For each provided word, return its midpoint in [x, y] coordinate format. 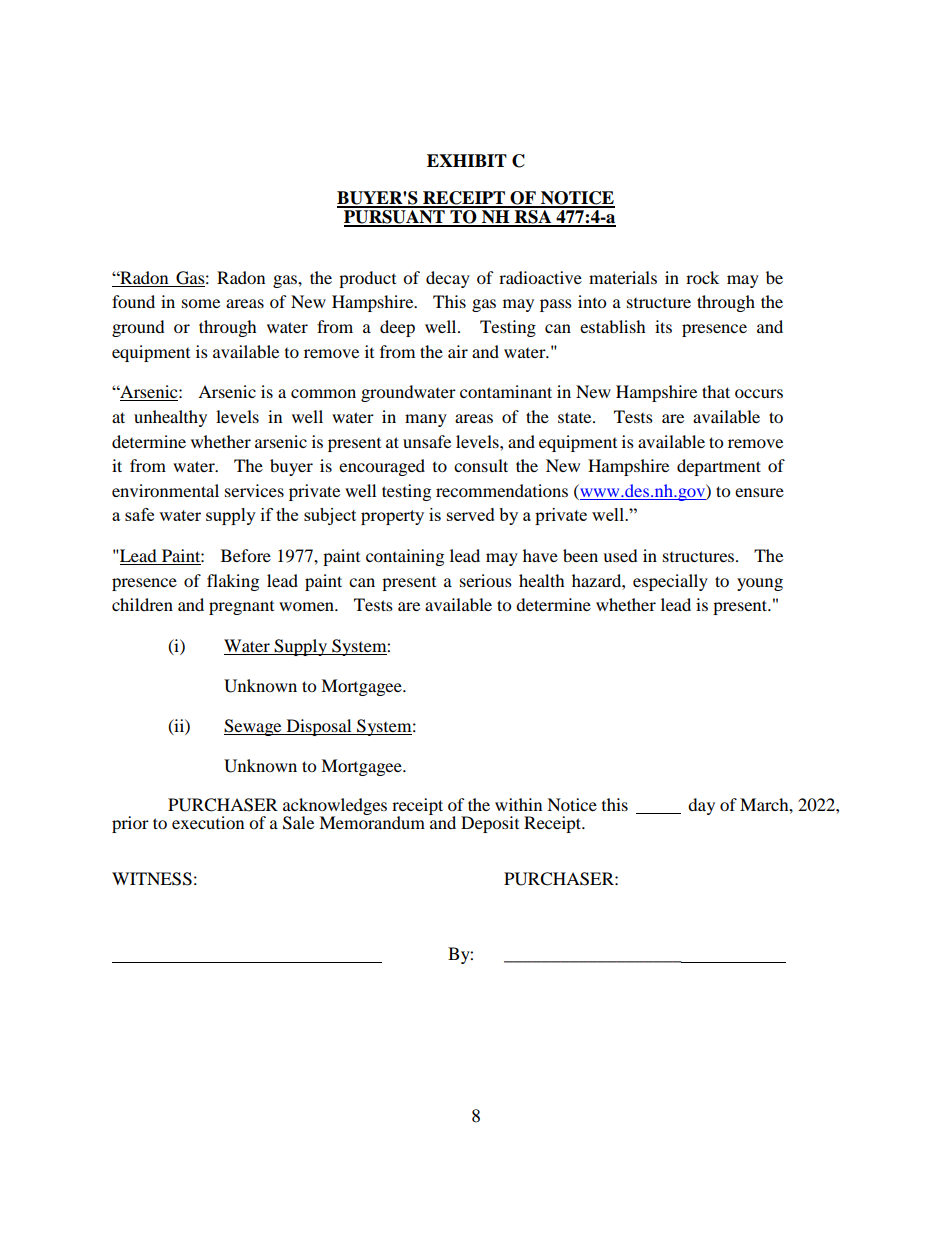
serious [486, 580]
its [663, 326]
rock [702, 277]
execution [208, 822]
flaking [233, 582]
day [701, 806]
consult [481, 465]
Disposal [319, 727]
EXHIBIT [467, 160]
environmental [165, 490]
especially [670, 582]
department [719, 467]
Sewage [254, 727]
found [133, 301]
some [201, 303]
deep [397, 328]
